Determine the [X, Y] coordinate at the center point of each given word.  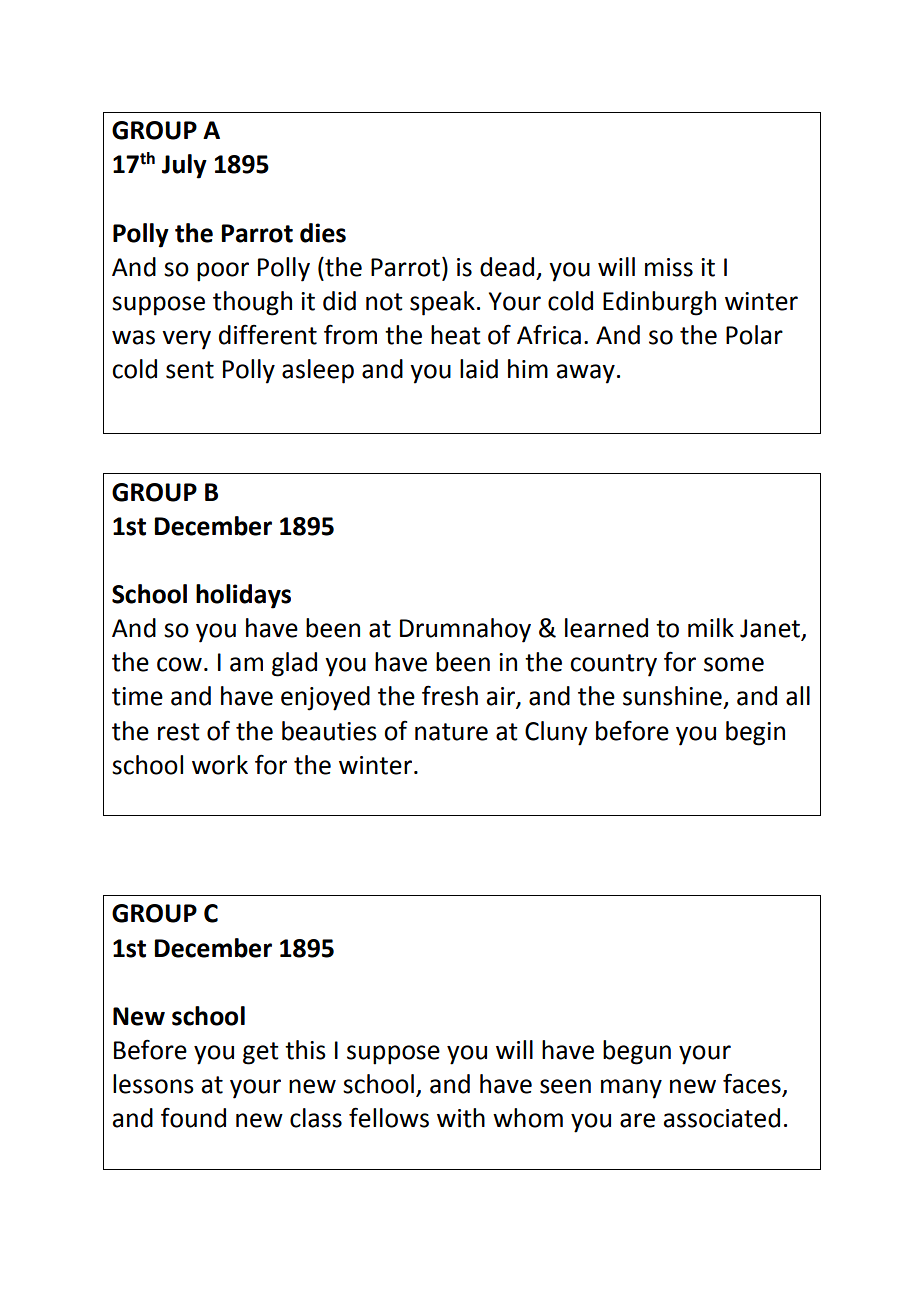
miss [669, 267]
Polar [754, 335]
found [193, 1117]
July [184, 166]
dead [507, 267]
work [220, 765]
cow [179, 664]
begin [755, 733]
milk [711, 627]
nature [451, 732]
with [461, 1118]
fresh [450, 695]
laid [479, 369]
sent [190, 370]
